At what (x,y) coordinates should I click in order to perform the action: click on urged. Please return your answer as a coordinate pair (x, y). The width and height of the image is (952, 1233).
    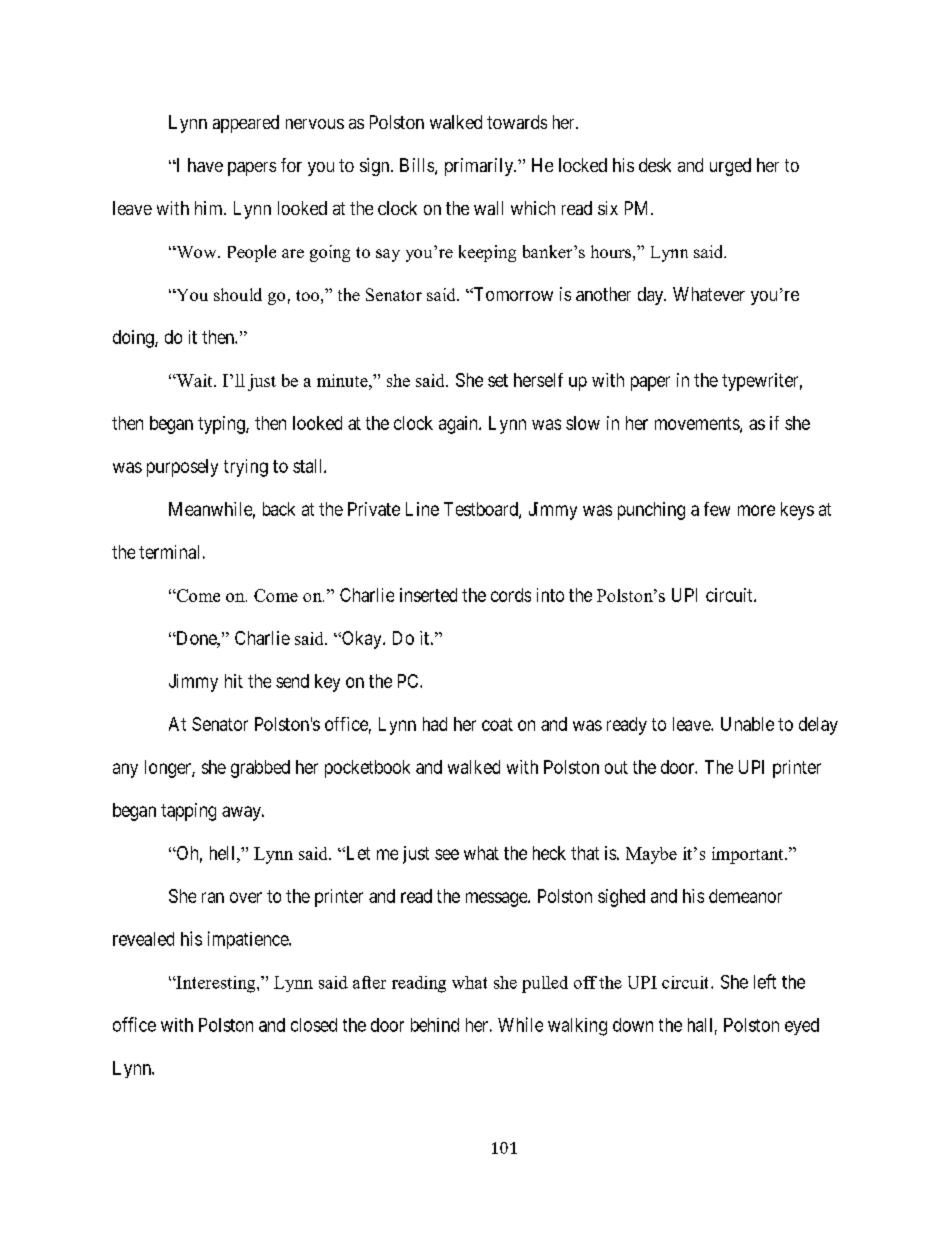
    Looking at the image, I should click on (730, 167).
